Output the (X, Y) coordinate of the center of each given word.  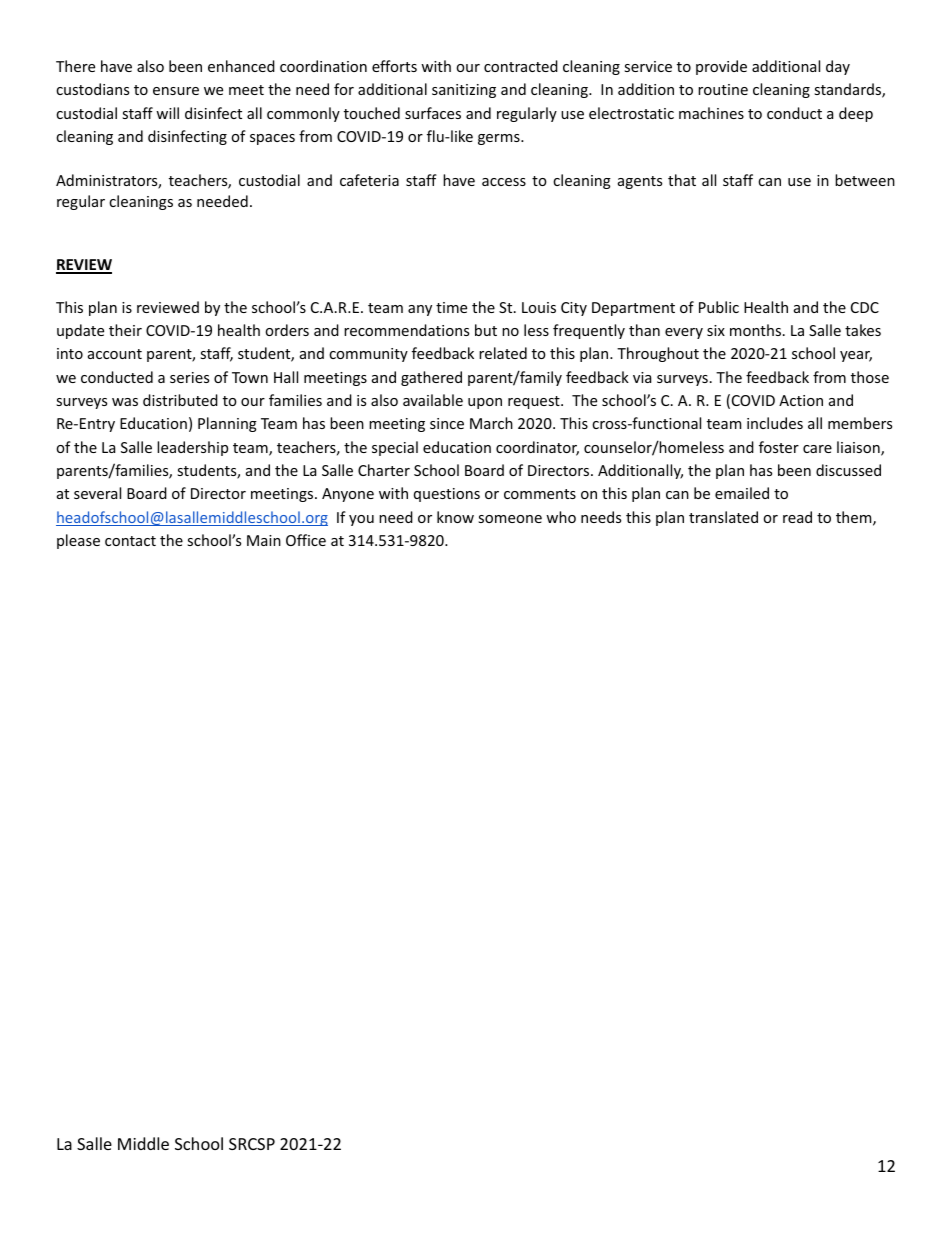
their (125, 330)
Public (719, 307)
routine (723, 89)
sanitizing (464, 91)
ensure (176, 91)
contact (130, 541)
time (451, 307)
